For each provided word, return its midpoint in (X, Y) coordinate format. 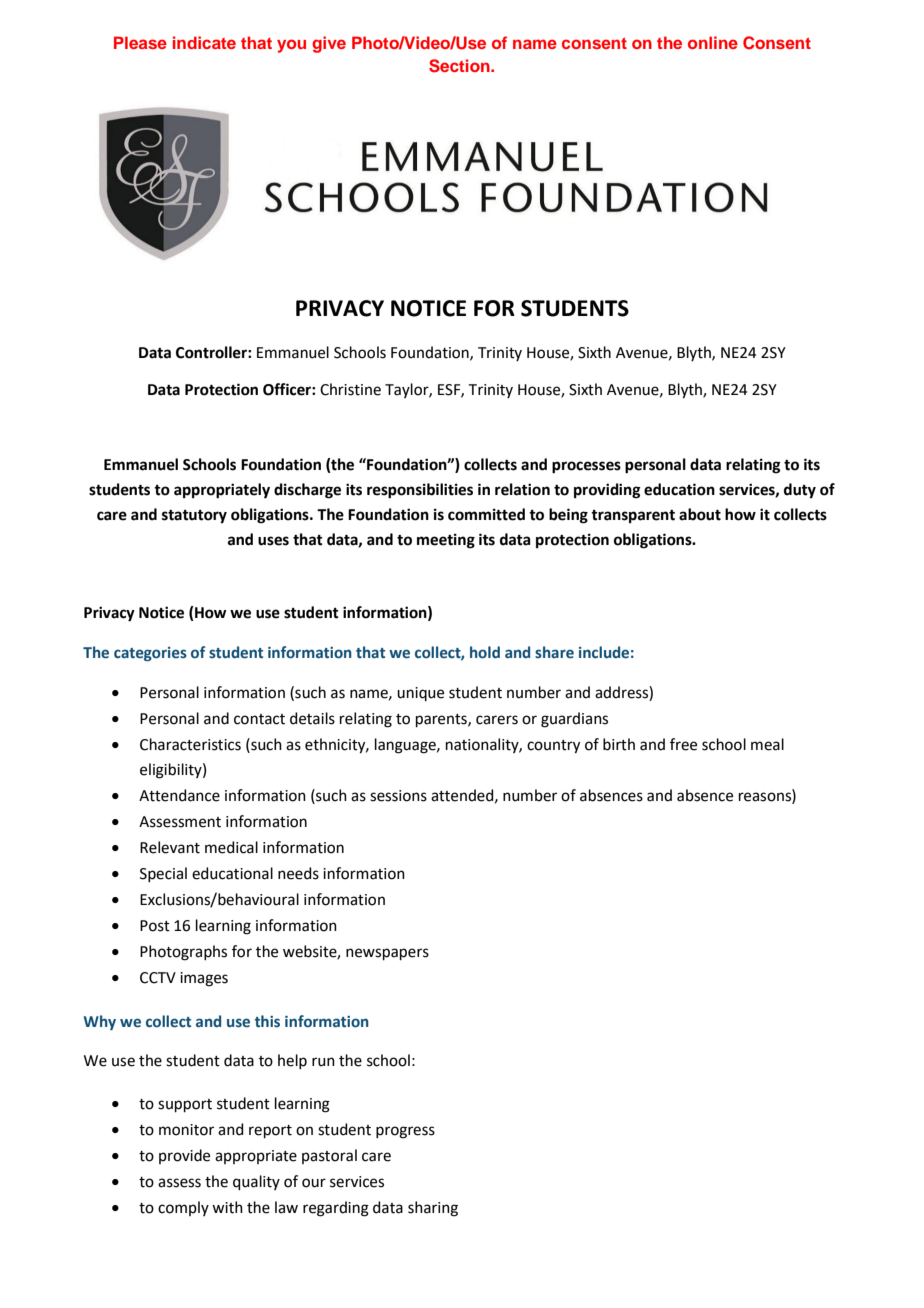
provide (184, 1156)
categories (150, 654)
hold (485, 652)
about (700, 514)
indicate (204, 42)
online (713, 42)
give (329, 44)
